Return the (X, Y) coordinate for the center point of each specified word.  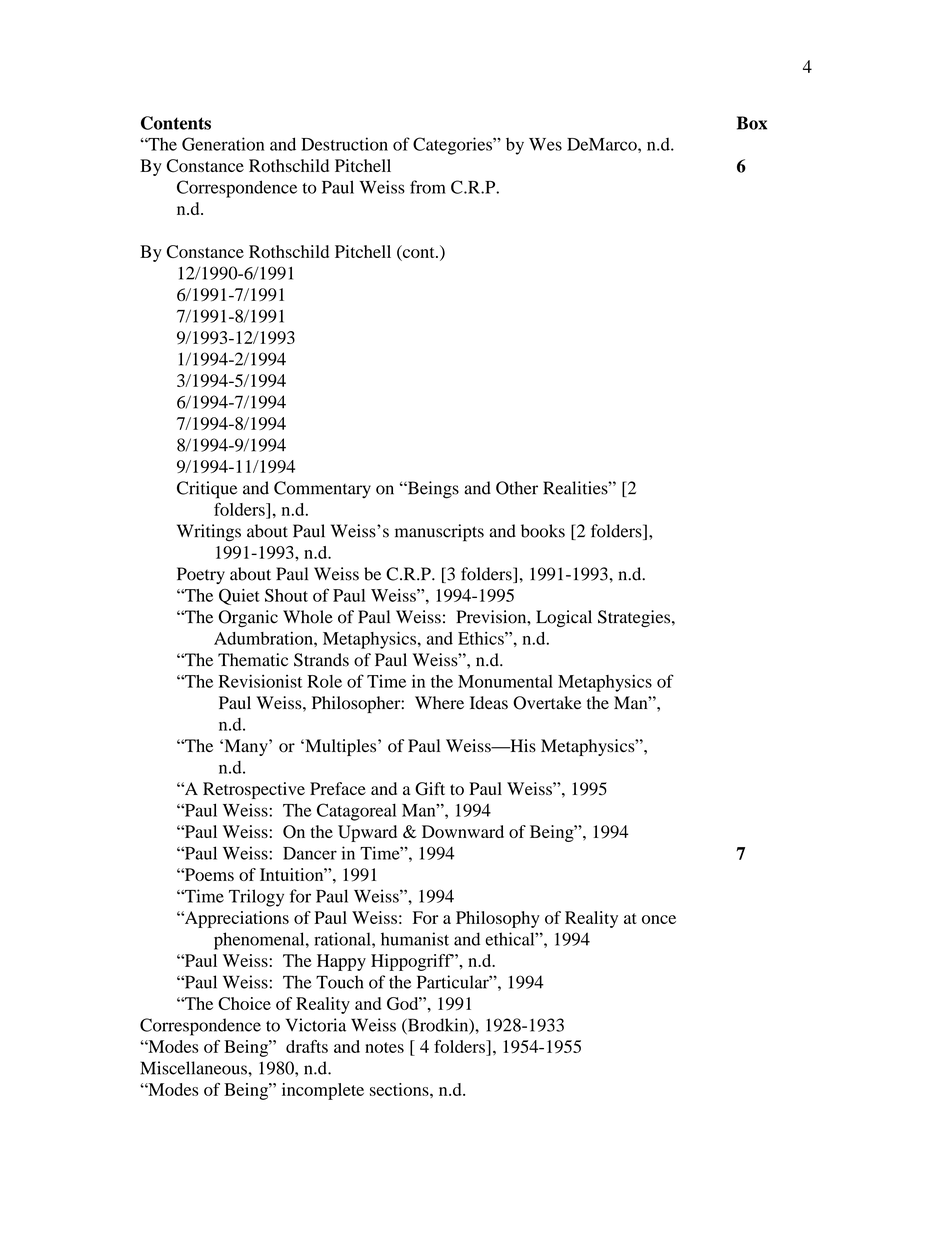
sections (400, 1089)
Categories (453, 146)
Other (517, 488)
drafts (307, 1046)
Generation (223, 144)
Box (752, 123)
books (543, 531)
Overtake (547, 703)
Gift (430, 789)
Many (246, 747)
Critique (207, 490)
